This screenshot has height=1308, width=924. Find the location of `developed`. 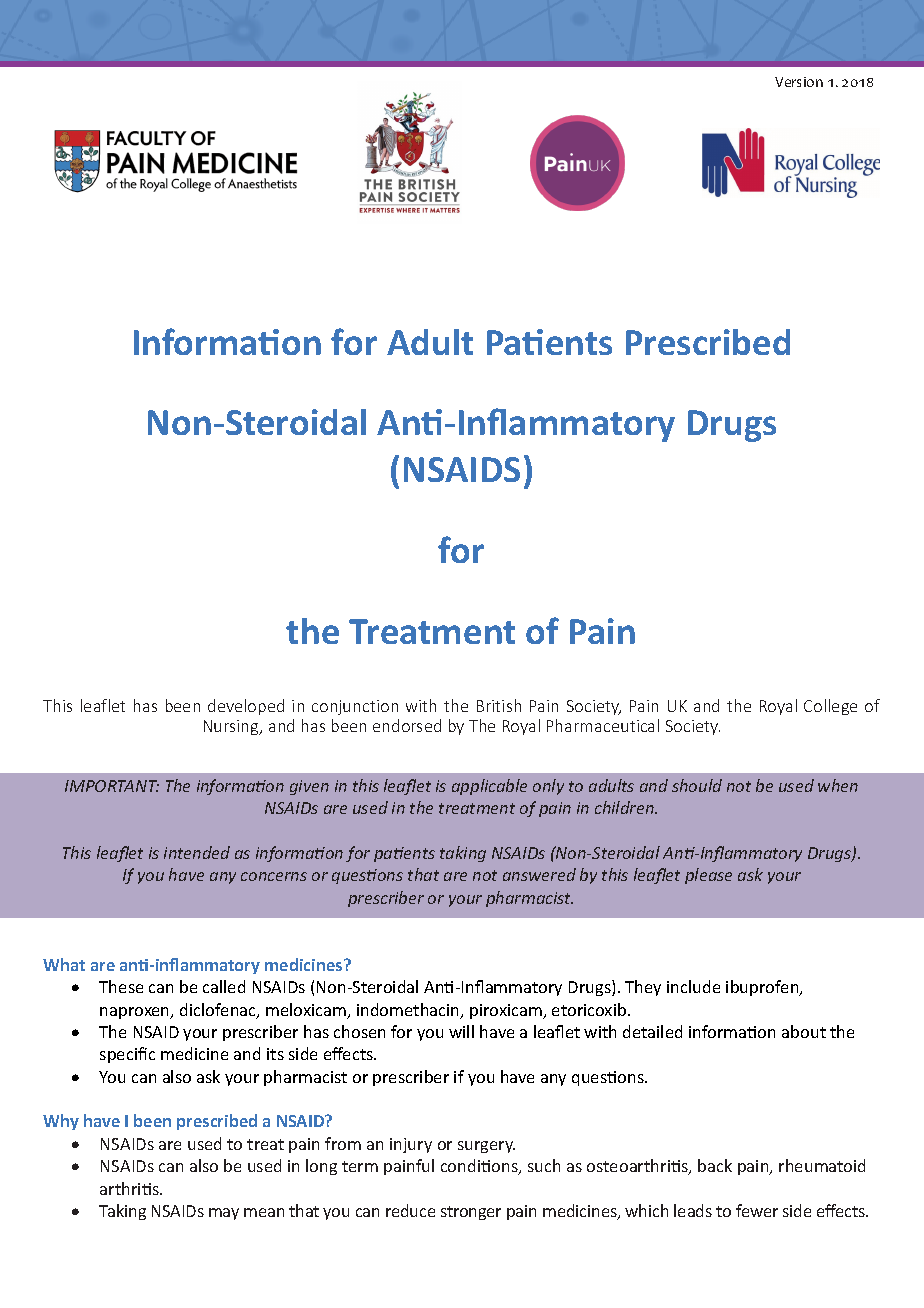

developed is located at coordinates (246, 707).
